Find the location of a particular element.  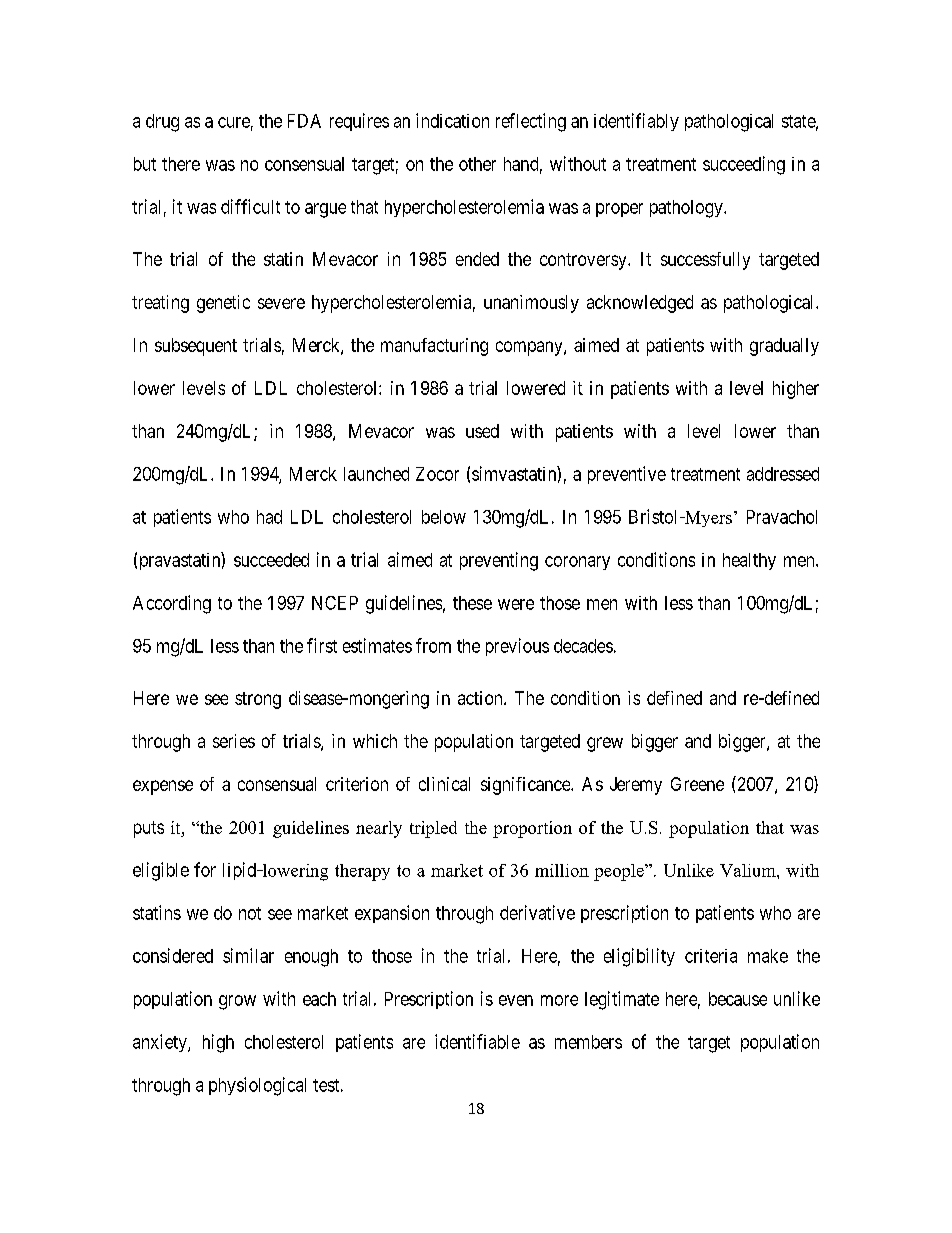

identifiable is located at coordinates (477, 1041).
